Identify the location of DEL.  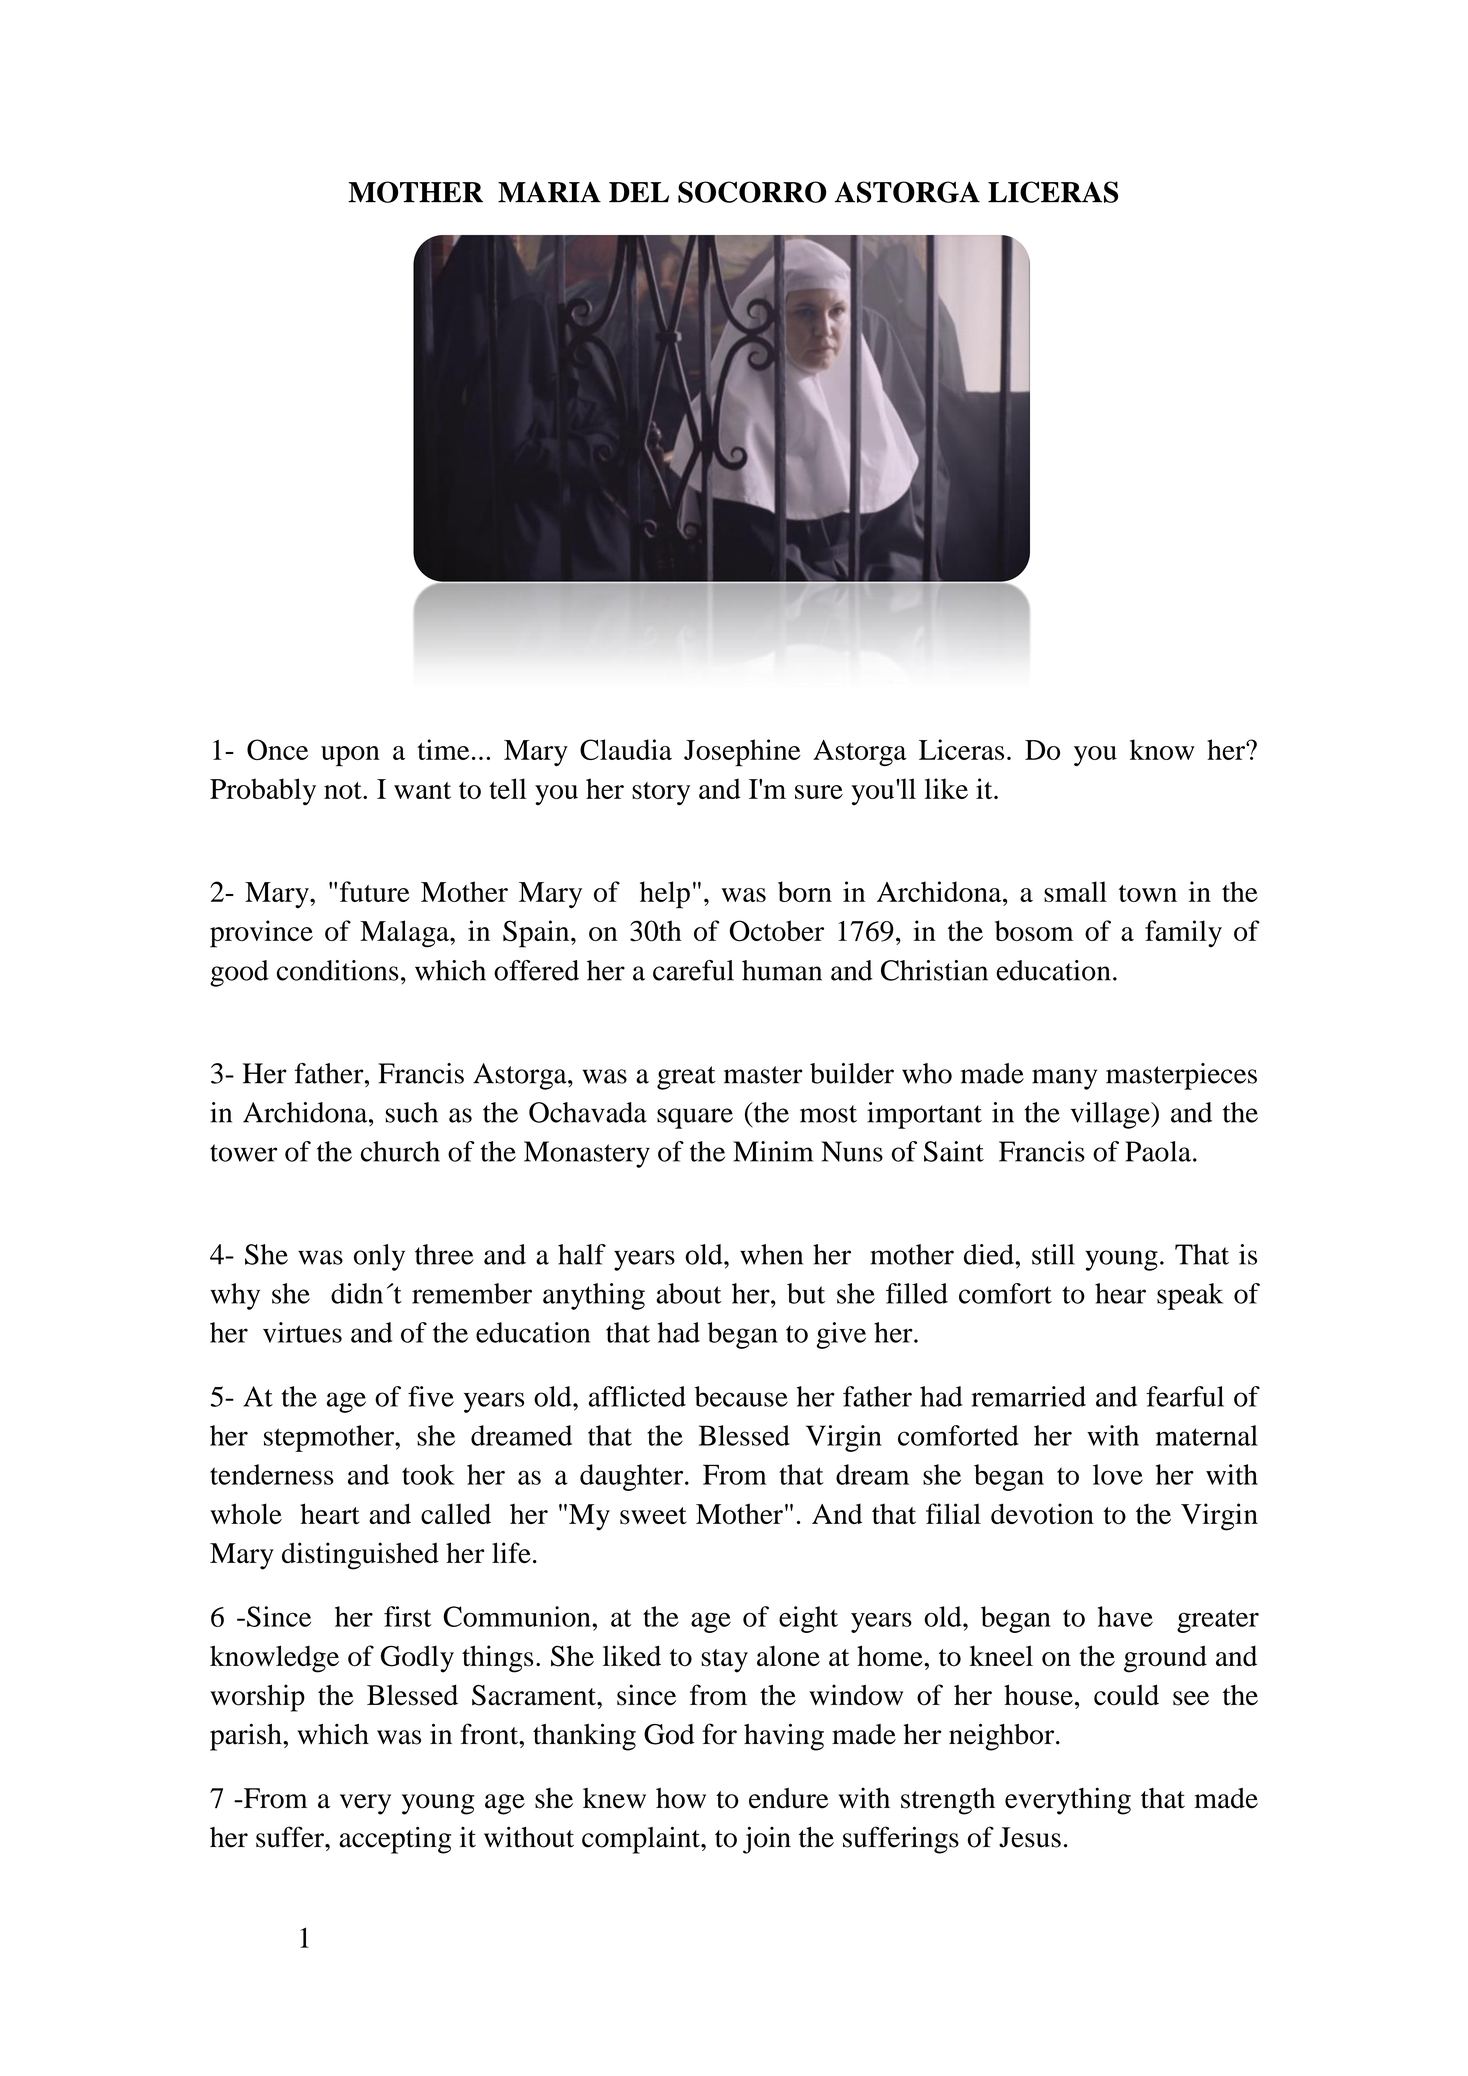
(639, 192).
